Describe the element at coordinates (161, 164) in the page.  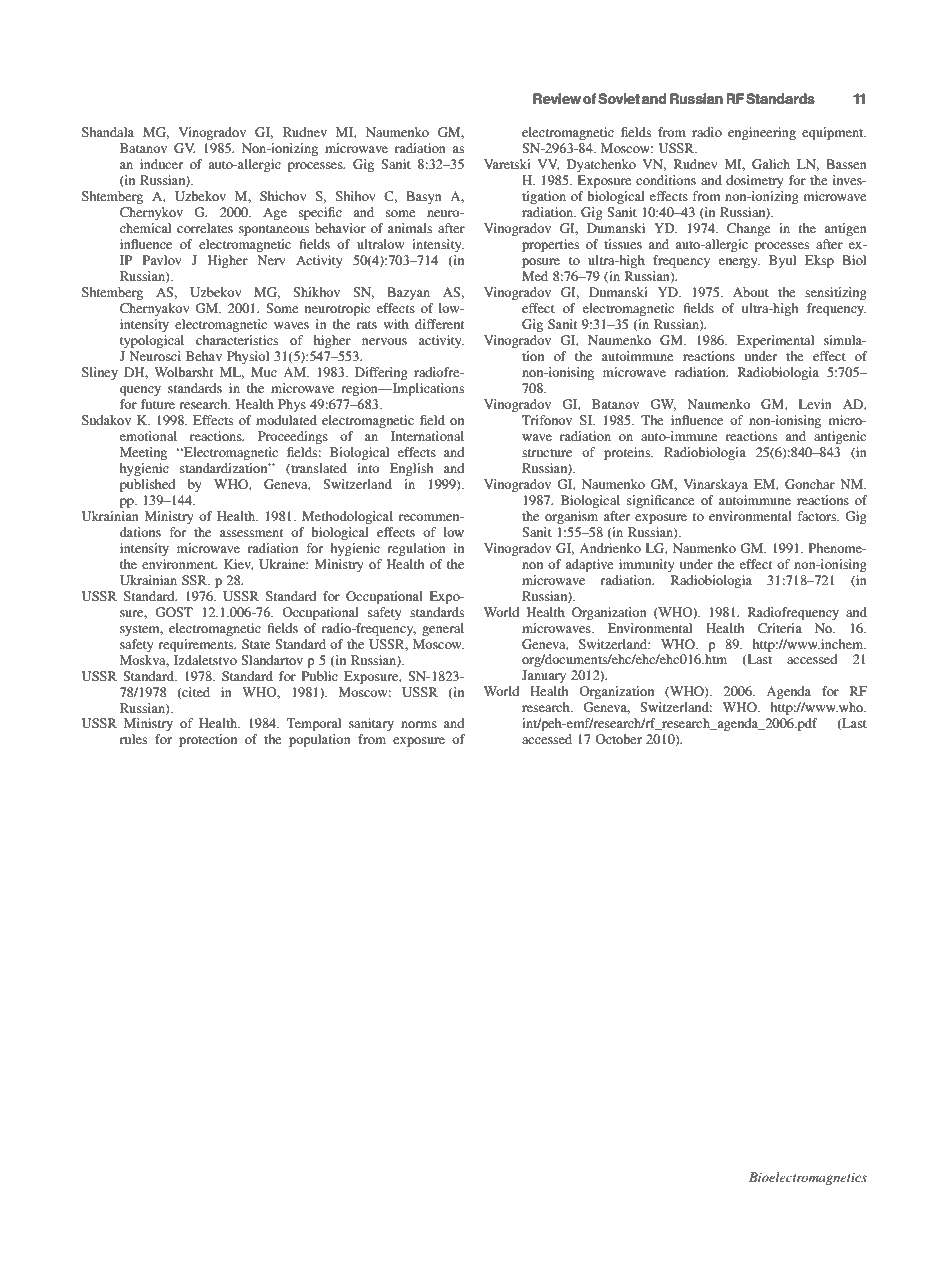
I see `inducer` at that location.
